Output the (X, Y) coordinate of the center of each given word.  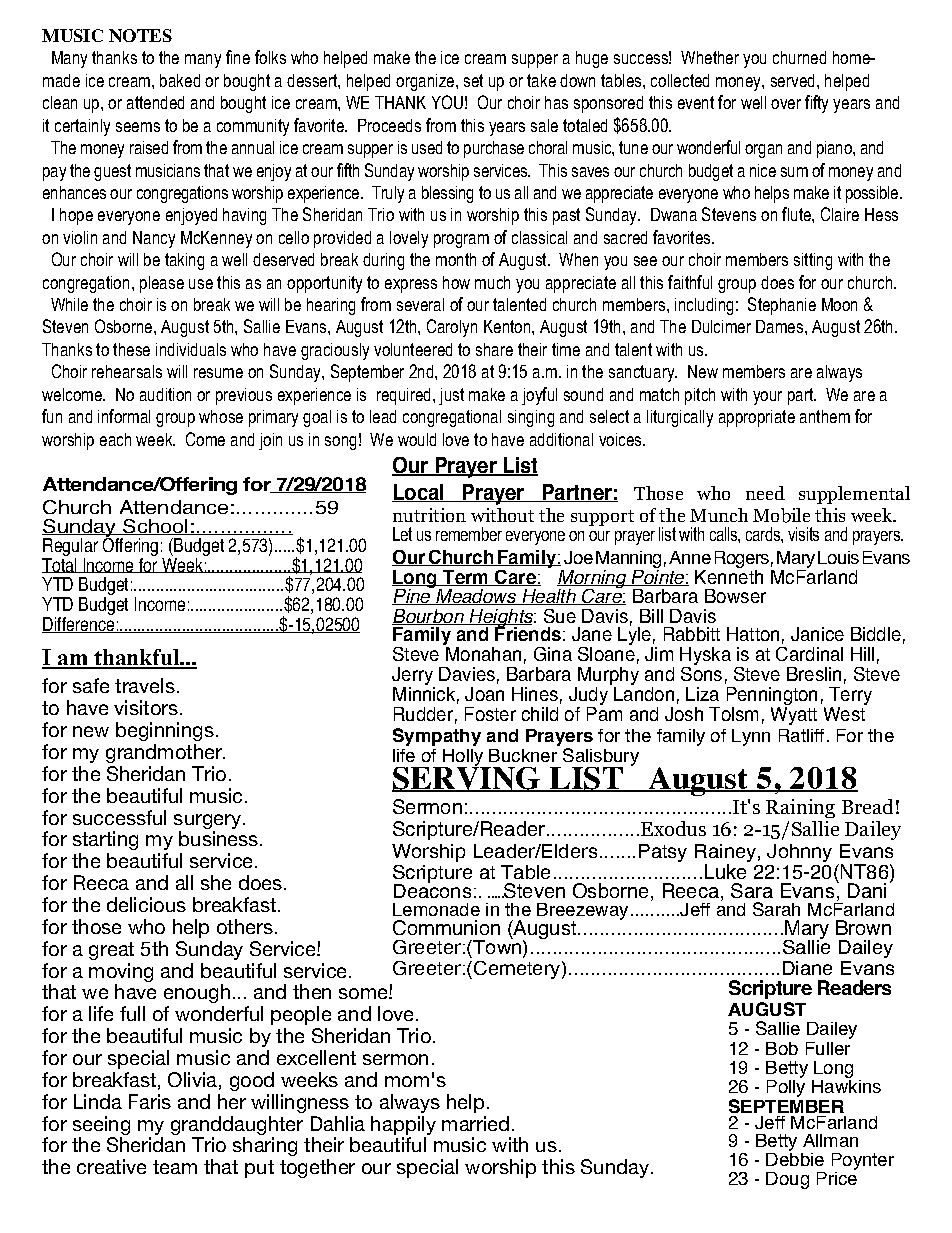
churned (799, 57)
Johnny (799, 853)
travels (145, 685)
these (131, 349)
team (175, 1167)
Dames (779, 326)
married (475, 1123)
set (473, 80)
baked (180, 80)
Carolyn (452, 328)
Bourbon (429, 617)
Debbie (795, 1158)
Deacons (432, 889)
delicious (146, 904)
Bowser (735, 596)
